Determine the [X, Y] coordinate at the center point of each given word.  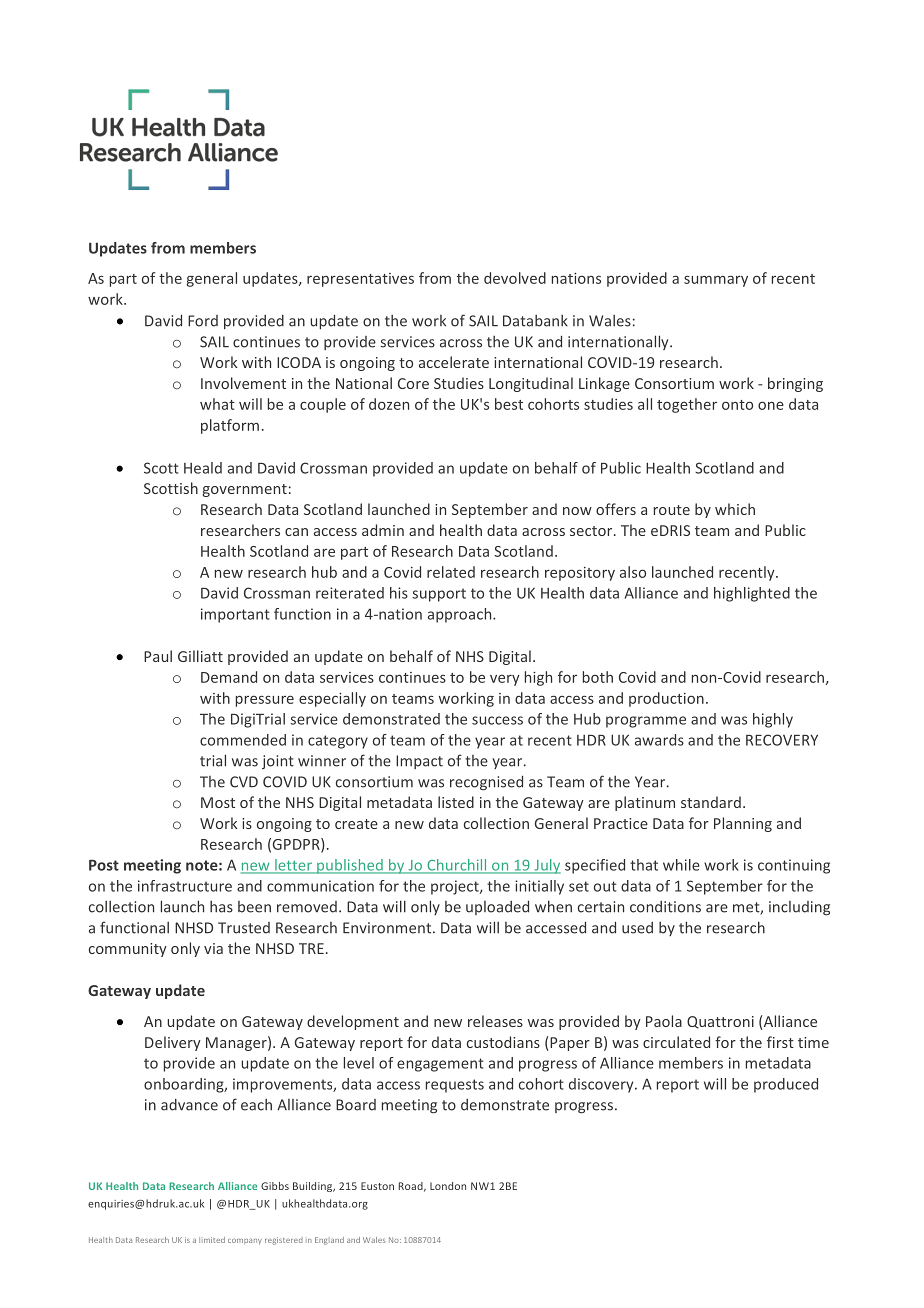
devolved [515, 278]
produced [786, 1085]
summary [716, 281]
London [448, 1186]
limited [212, 1240]
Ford [203, 321]
